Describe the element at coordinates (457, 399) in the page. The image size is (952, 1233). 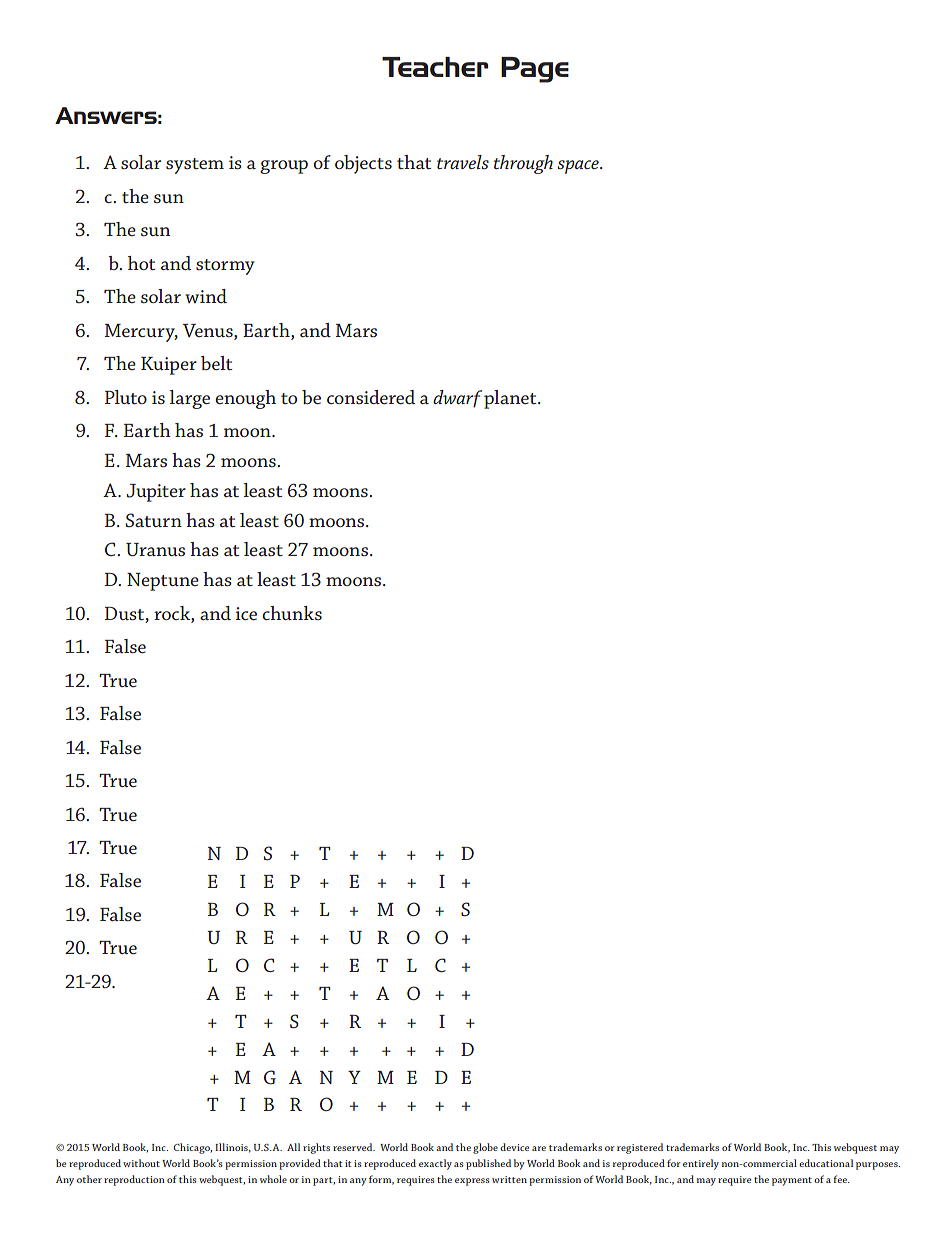
I see `dwarf` at that location.
